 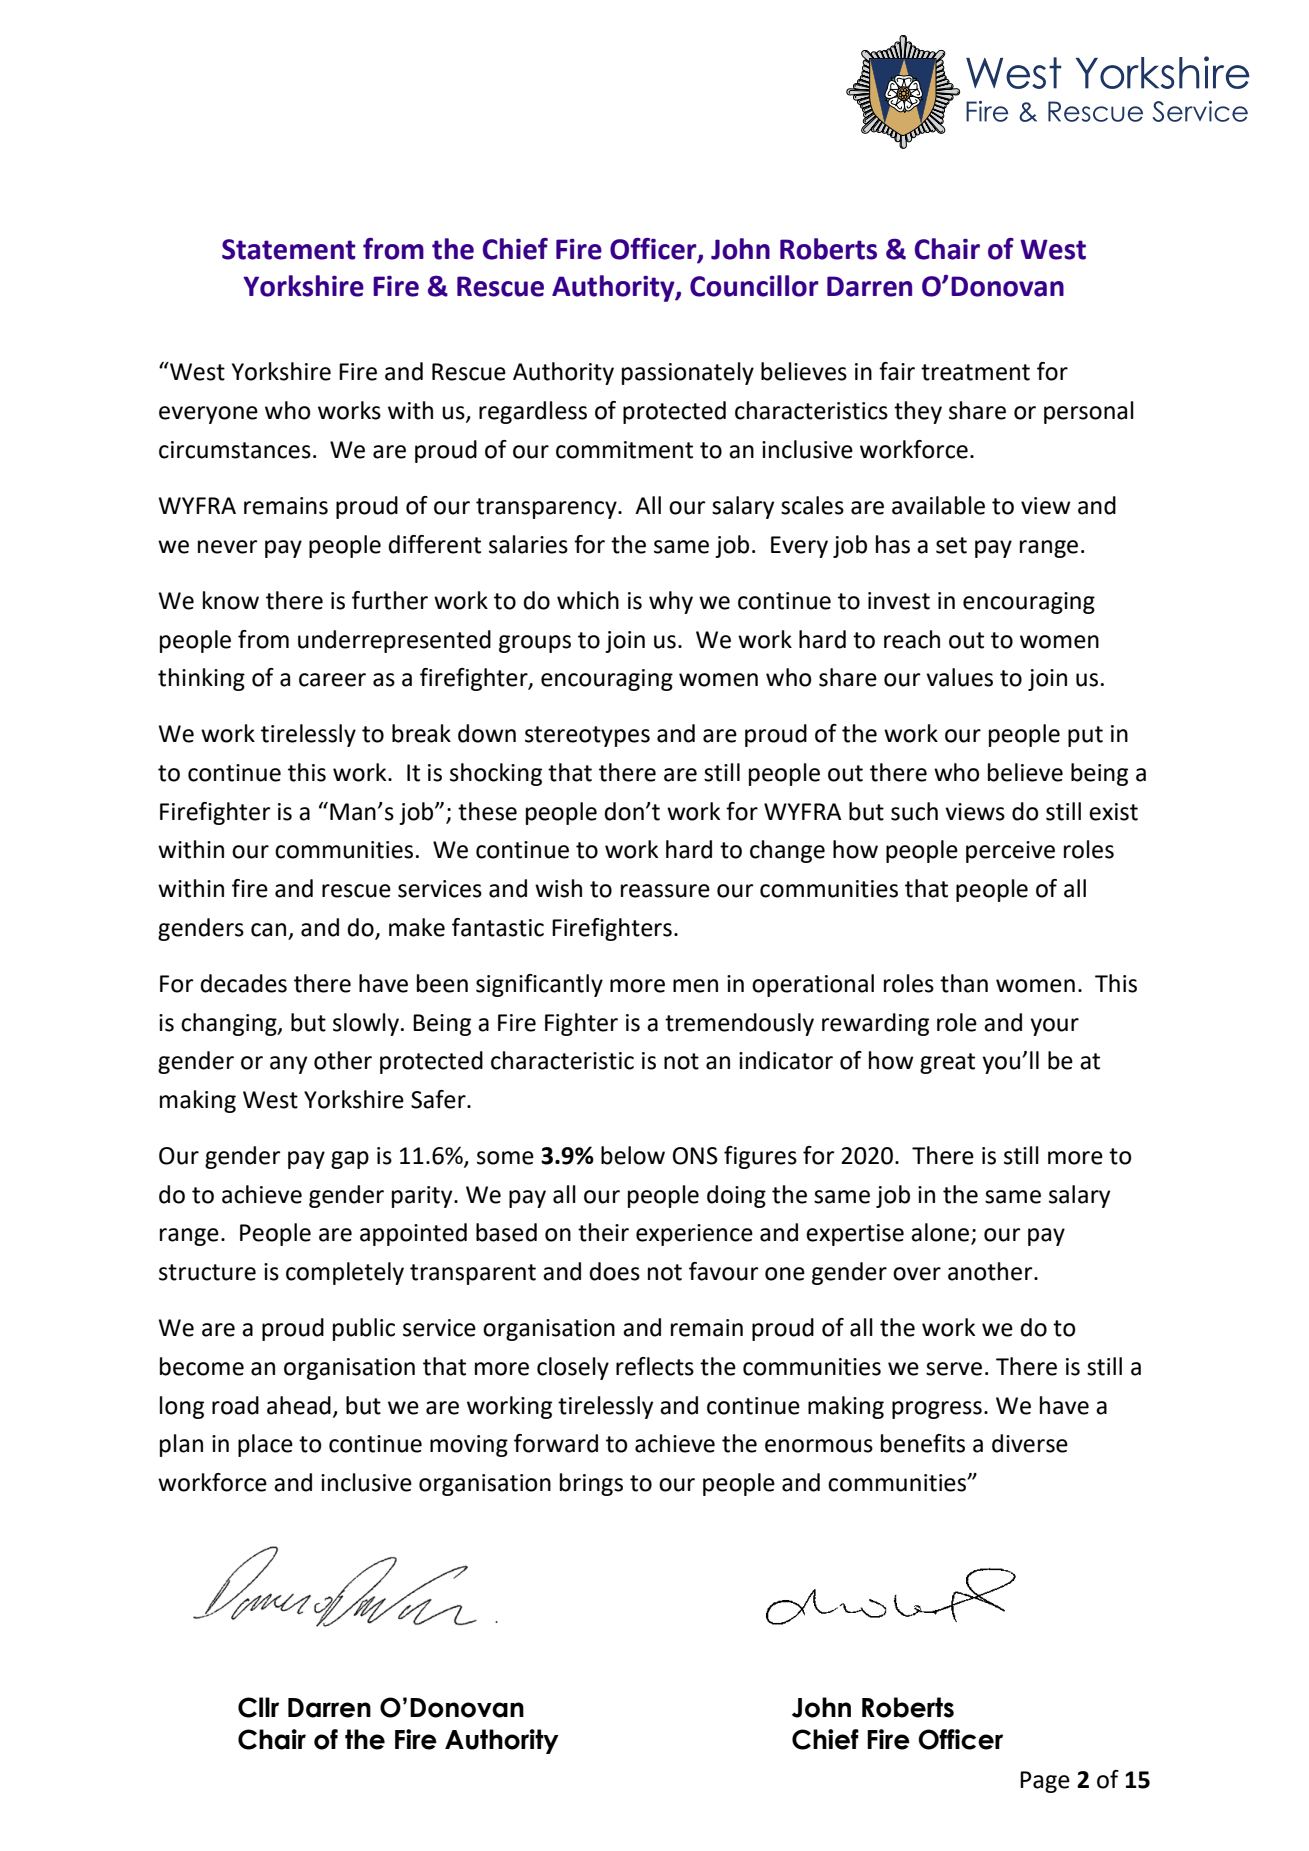 What do you see at coordinates (288, 1065) in the image?
I see `any` at bounding box center [288, 1065].
